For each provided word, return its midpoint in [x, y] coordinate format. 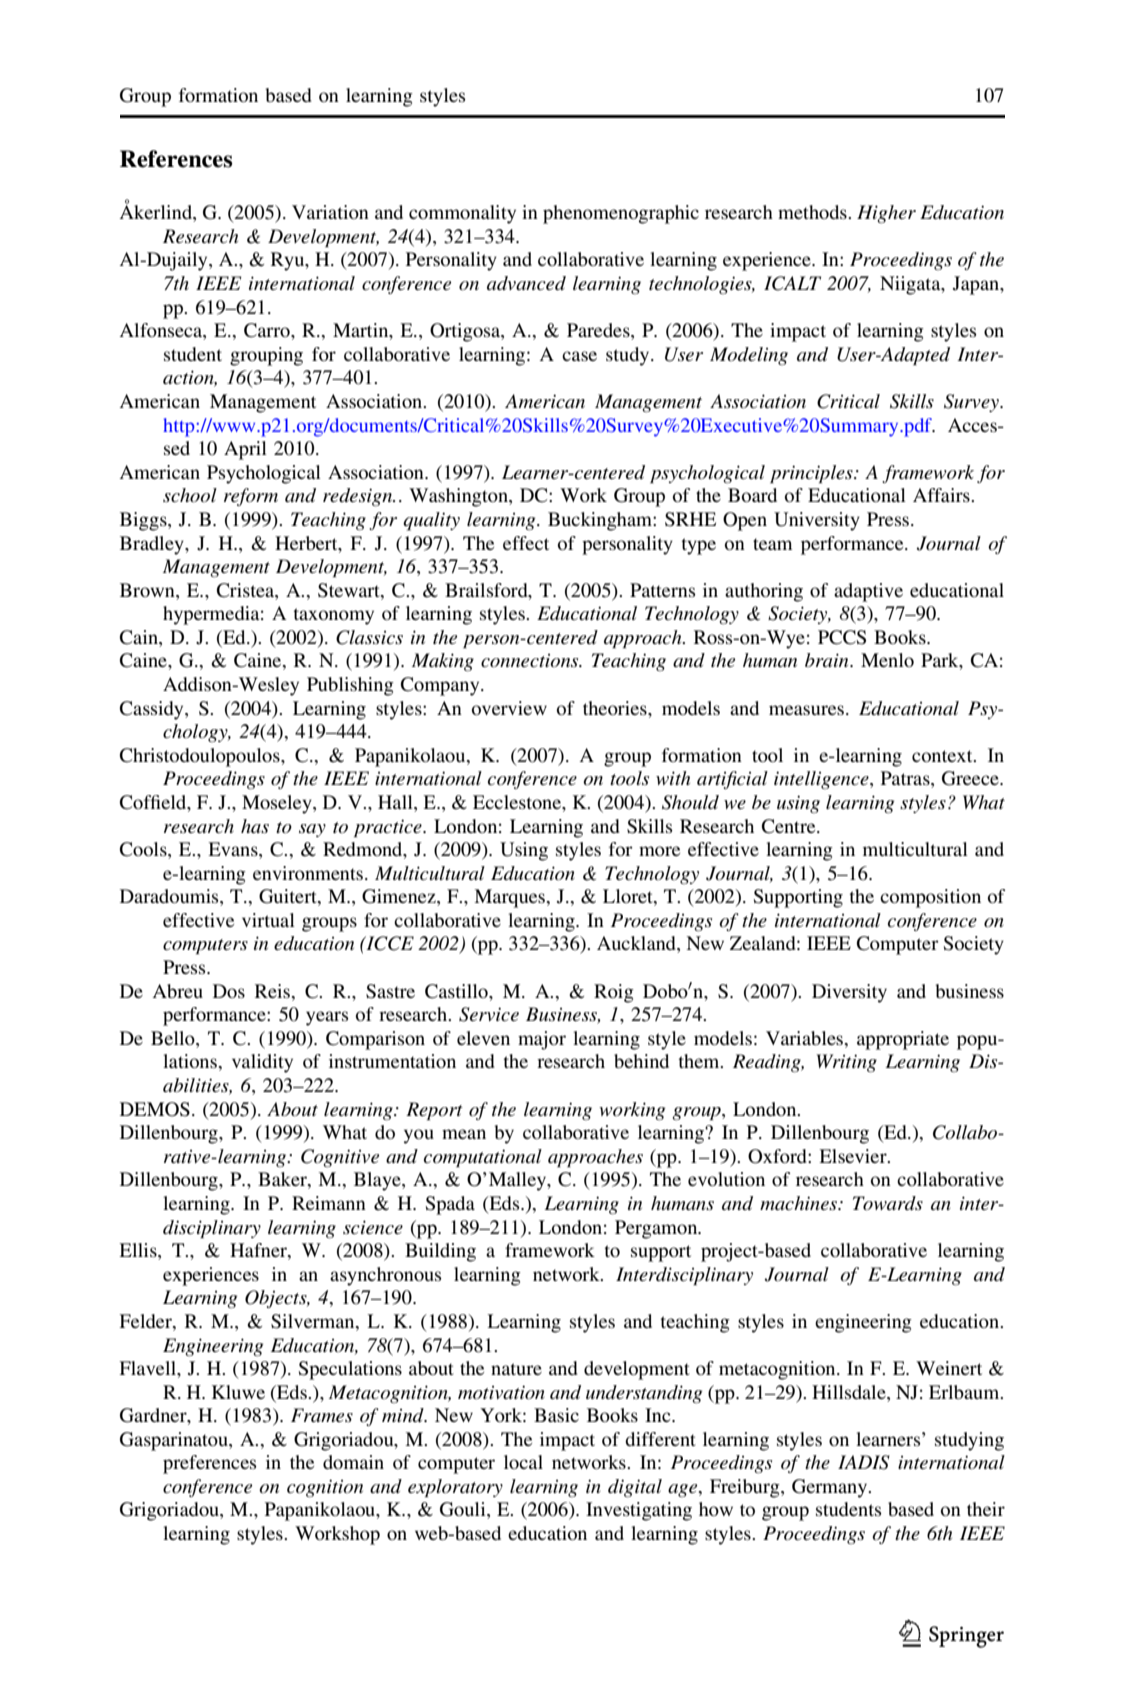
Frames [322, 1415]
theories [616, 708]
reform [251, 497]
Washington [459, 497]
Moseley [278, 804]
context [943, 756]
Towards [888, 1203]
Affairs [942, 495]
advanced [526, 283]
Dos [229, 991]
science [373, 1227]
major [542, 1040]
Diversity [849, 993]
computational [483, 1158]
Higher [886, 214]
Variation [330, 212]
